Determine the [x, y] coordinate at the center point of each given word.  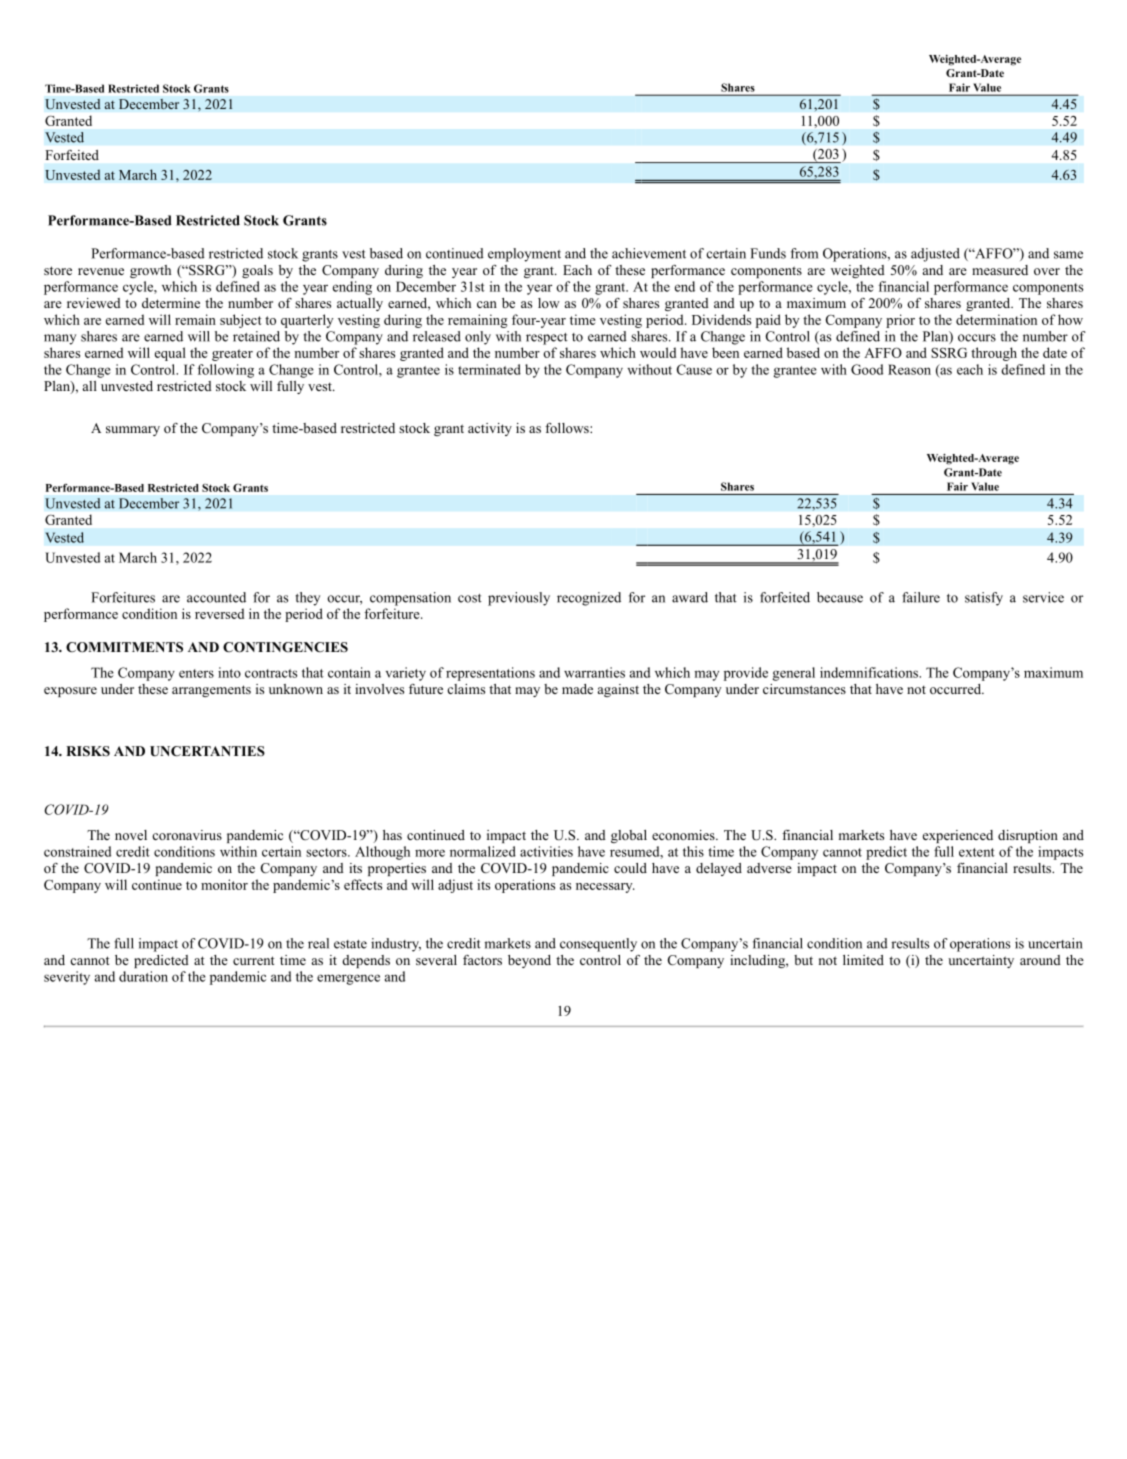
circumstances [804, 689]
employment [524, 255]
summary [133, 431]
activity [490, 429]
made [577, 689]
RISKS [88, 751]
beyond [529, 961]
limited [863, 960]
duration [143, 976]
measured [1000, 270]
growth [150, 271]
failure [921, 597]
